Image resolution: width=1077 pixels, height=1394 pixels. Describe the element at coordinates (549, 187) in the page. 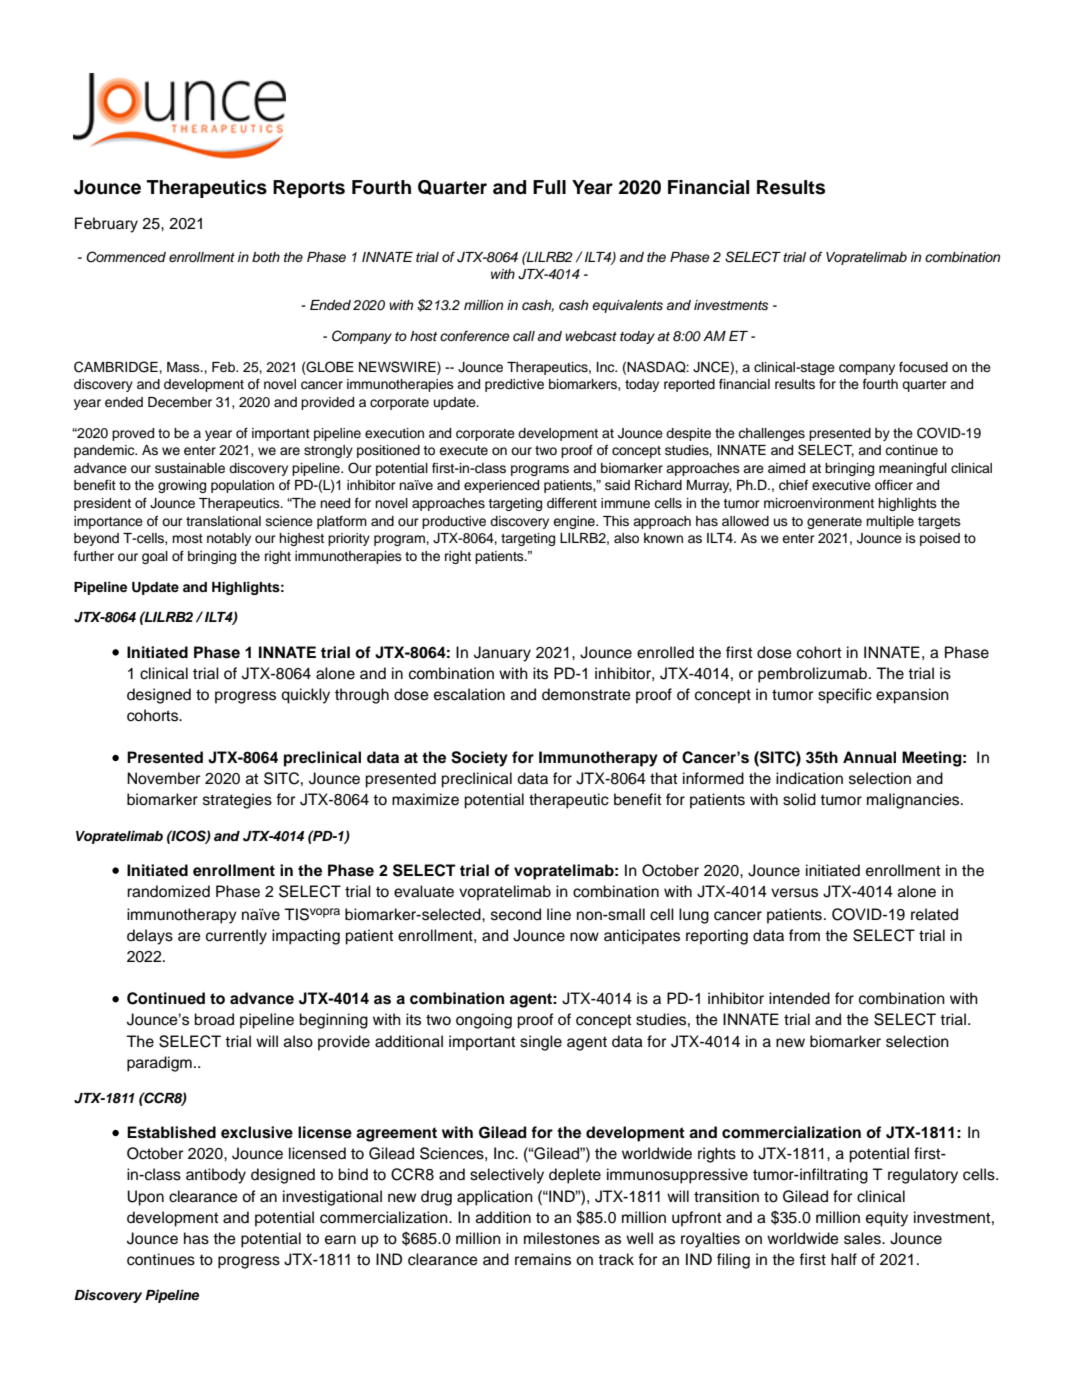

I see `Full` at that location.
